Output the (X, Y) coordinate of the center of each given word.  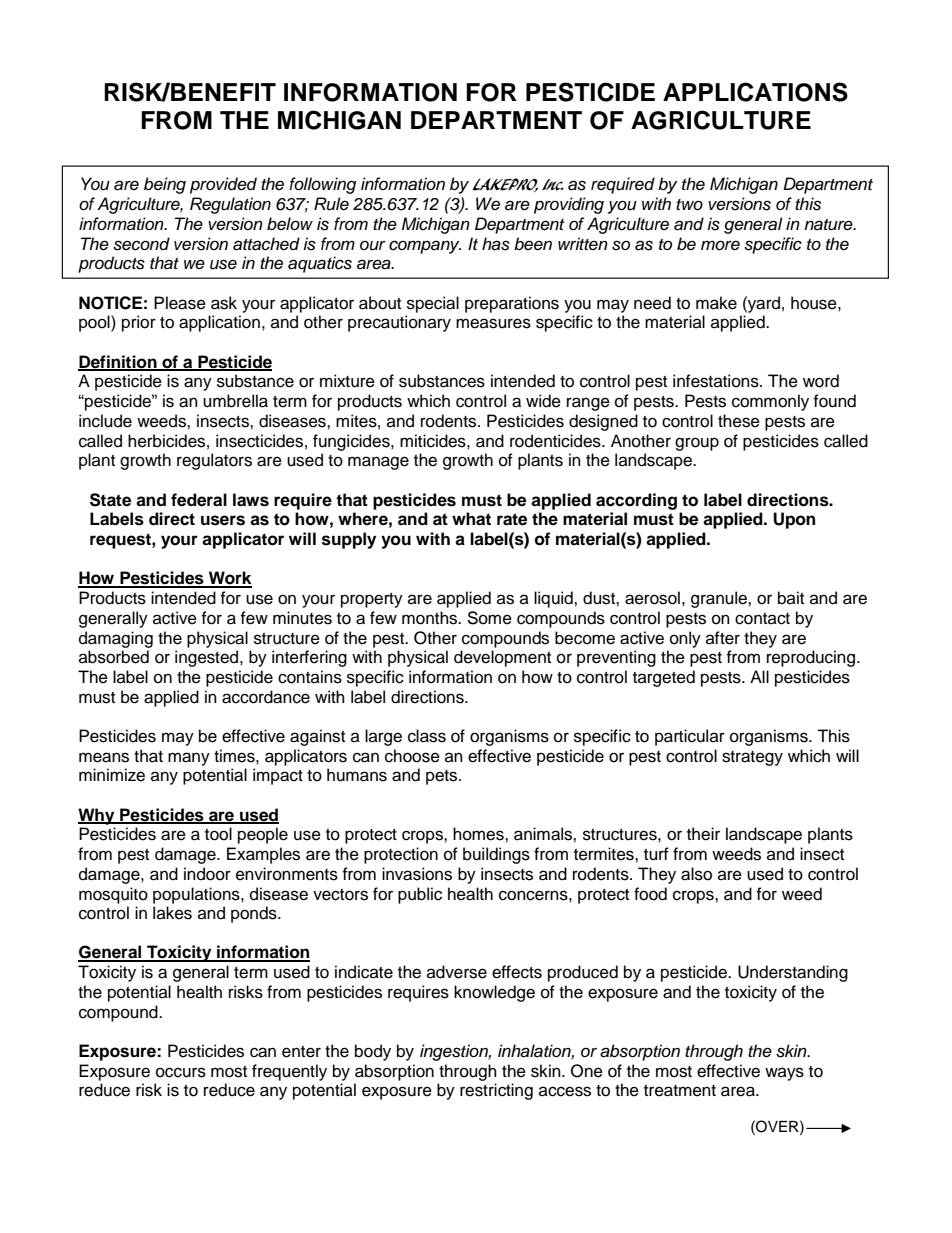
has (496, 244)
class (427, 736)
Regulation (230, 205)
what (471, 519)
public (420, 895)
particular (690, 737)
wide (543, 401)
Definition (118, 362)
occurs (181, 1072)
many (189, 759)
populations (197, 895)
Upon (794, 520)
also (696, 874)
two (689, 204)
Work (229, 579)
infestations (717, 381)
